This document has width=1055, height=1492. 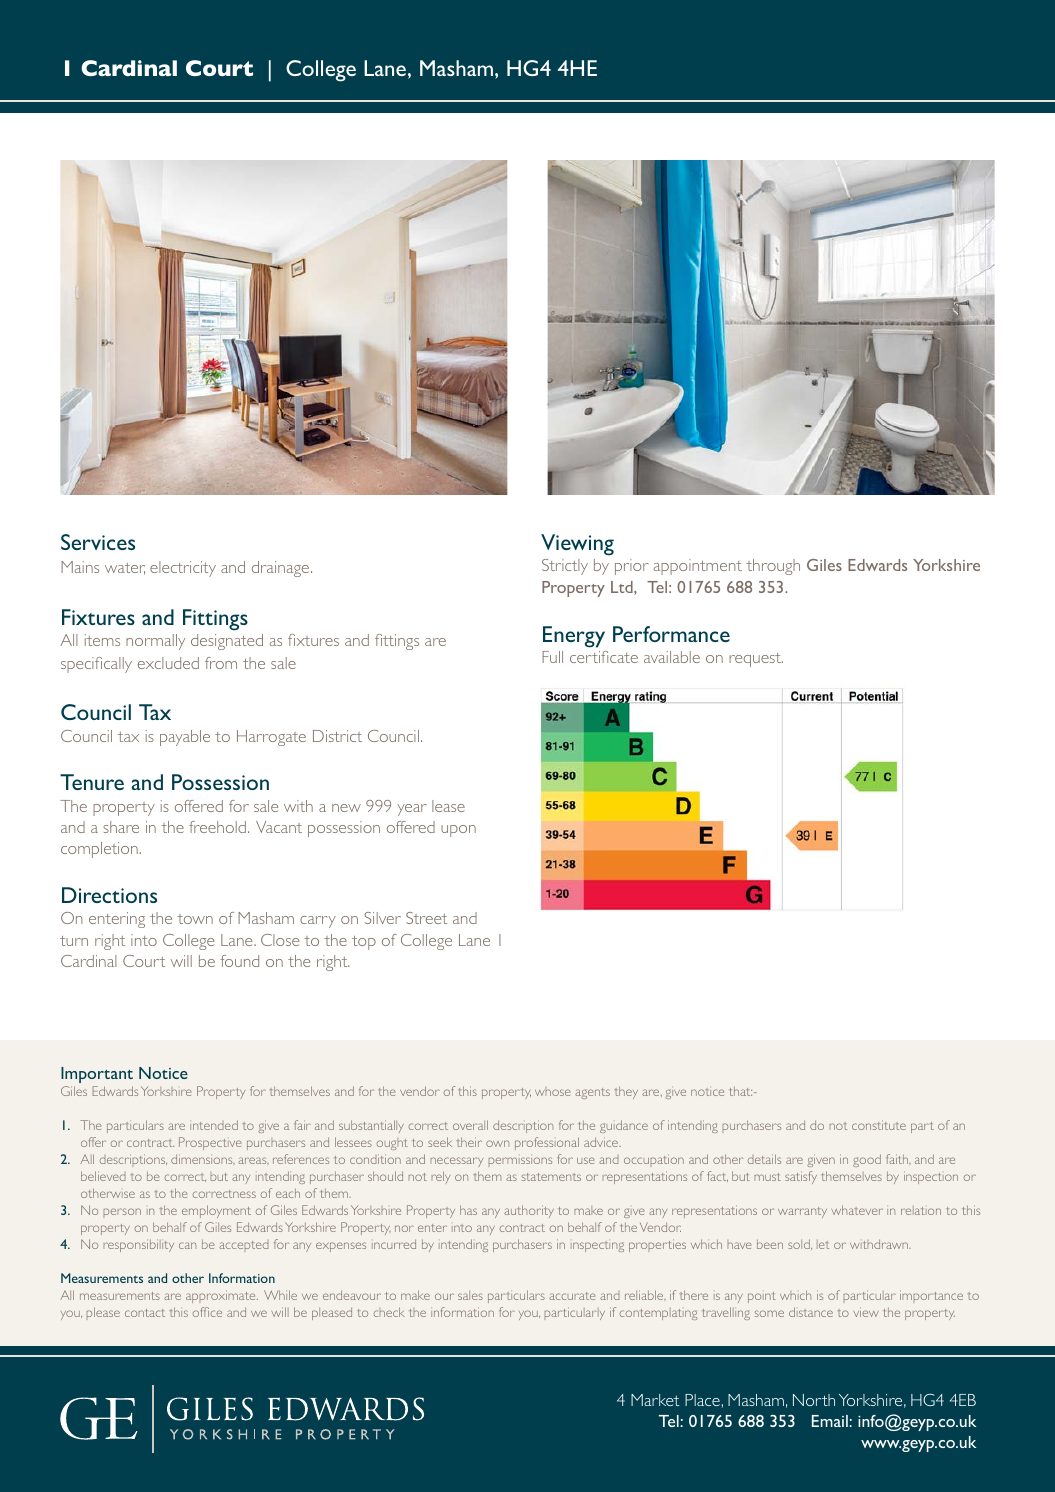 I want to click on Strictly, so click(x=565, y=567).
